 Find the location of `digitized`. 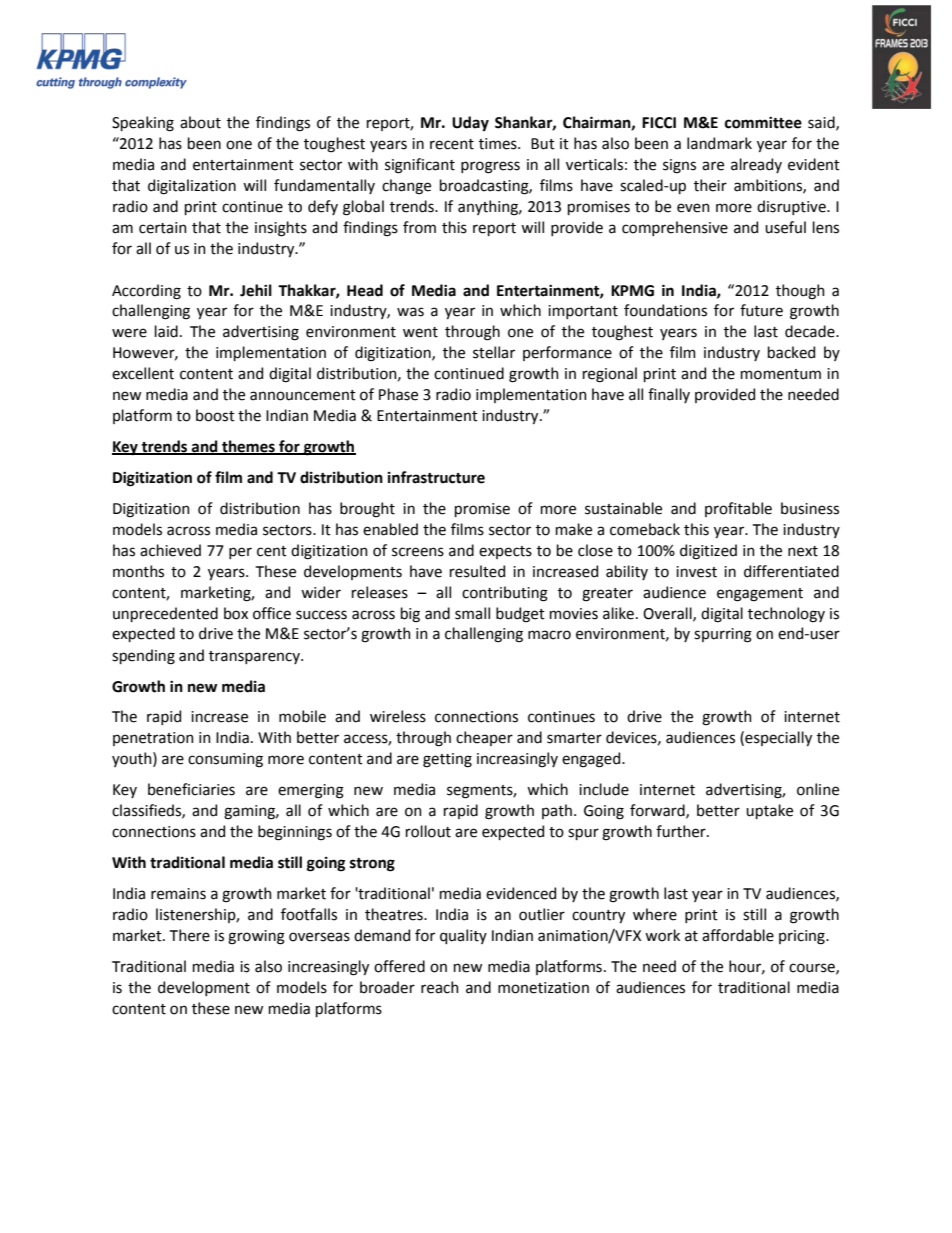

digitized is located at coordinates (708, 552).
